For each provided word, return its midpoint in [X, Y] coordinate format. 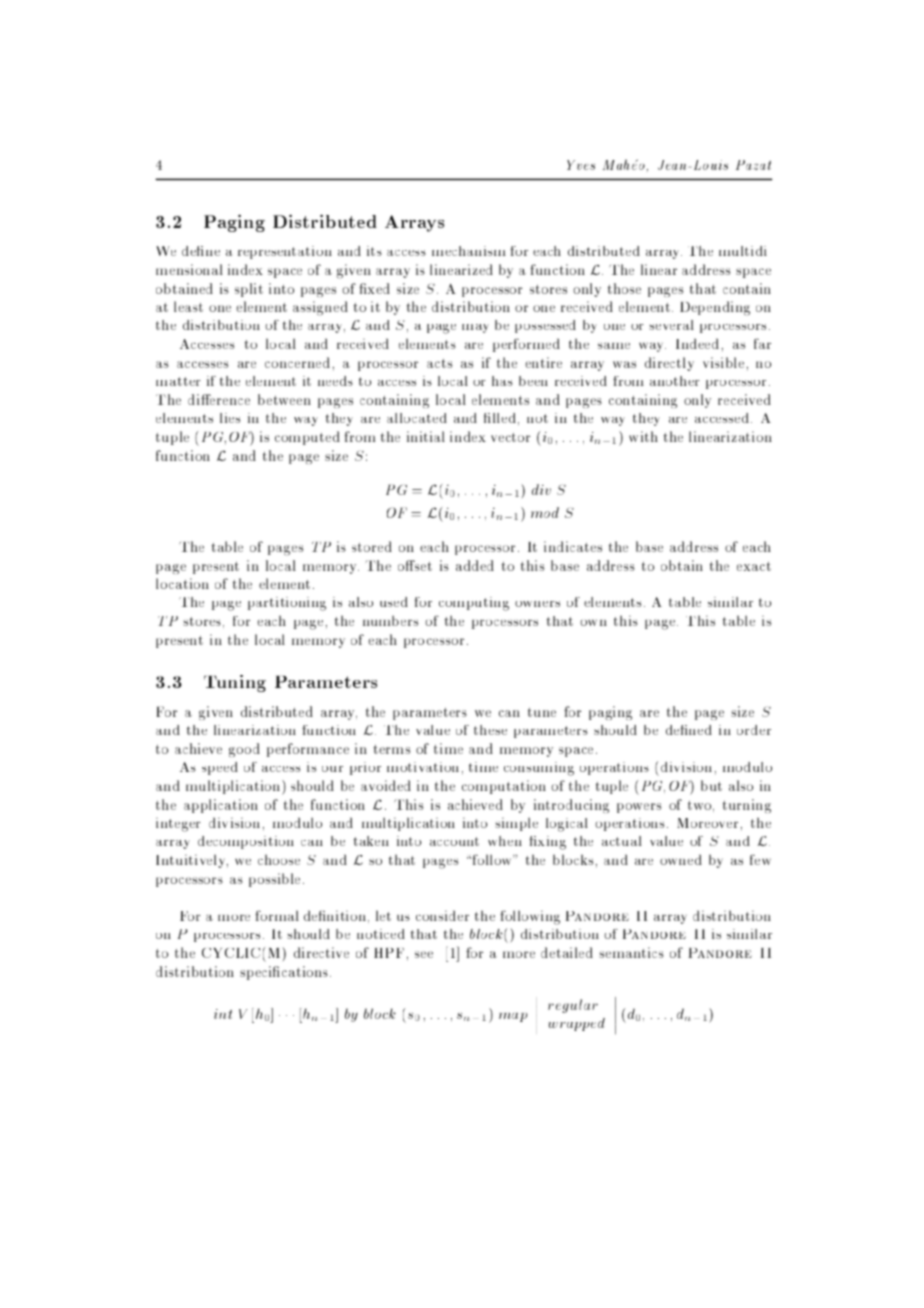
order [754, 730]
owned [681, 859]
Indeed [697, 343]
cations [305, 971]
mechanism [469, 251]
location [182, 583]
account [454, 841]
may [475, 328]
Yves [581, 165]
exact [754, 566]
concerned [297, 362]
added [475, 565]
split [249, 290]
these [490, 730]
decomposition [246, 842]
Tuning [235, 683]
